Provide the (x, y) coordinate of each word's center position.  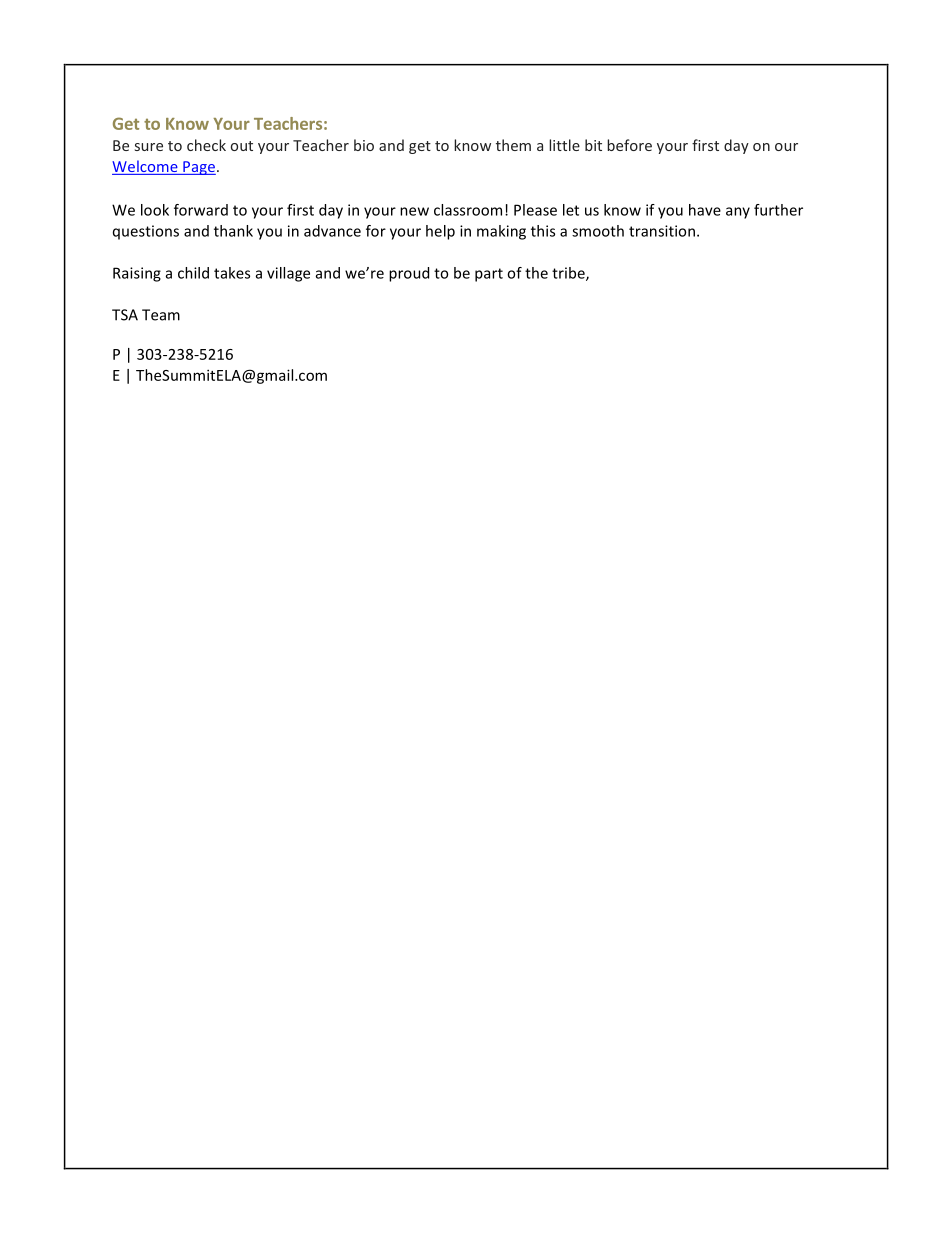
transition (662, 231)
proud (409, 274)
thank (233, 231)
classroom (468, 210)
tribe (569, 274)
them (513, 145)
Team (161, 315)
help (440, 232)
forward (201, 210)
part (489, 275)
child (193, 273)
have (705, 210)
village (288, 274)
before (629, 145)
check (206, 145)
